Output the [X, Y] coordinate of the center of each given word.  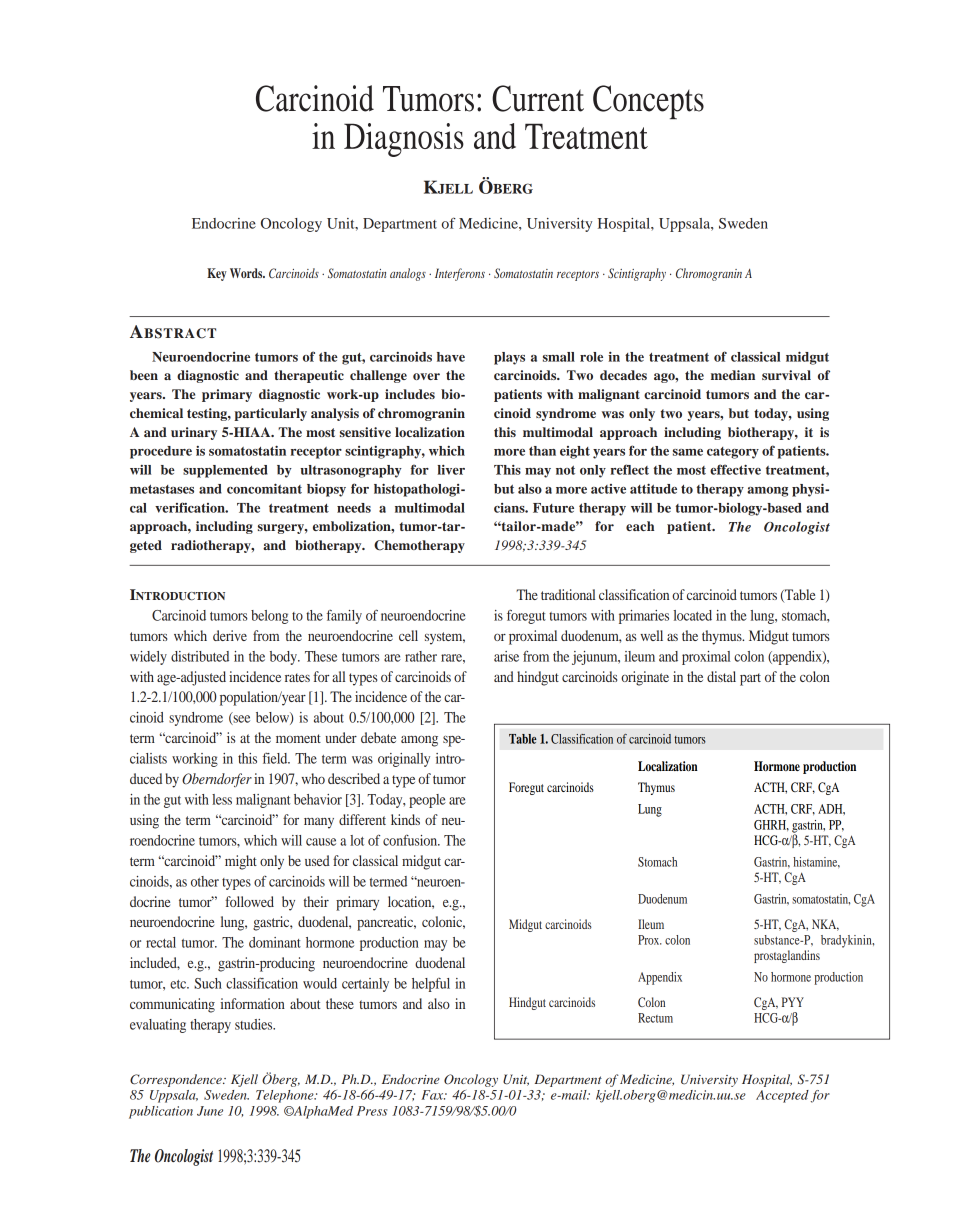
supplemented [225, 471]
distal [721, 676]
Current [538, 98]
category [733, 453]
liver [451, 470]
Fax [433, 1095]
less [222, 799]
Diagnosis [404, 140]
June [210, 1111]
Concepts [648, 102]
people [427, 801]
